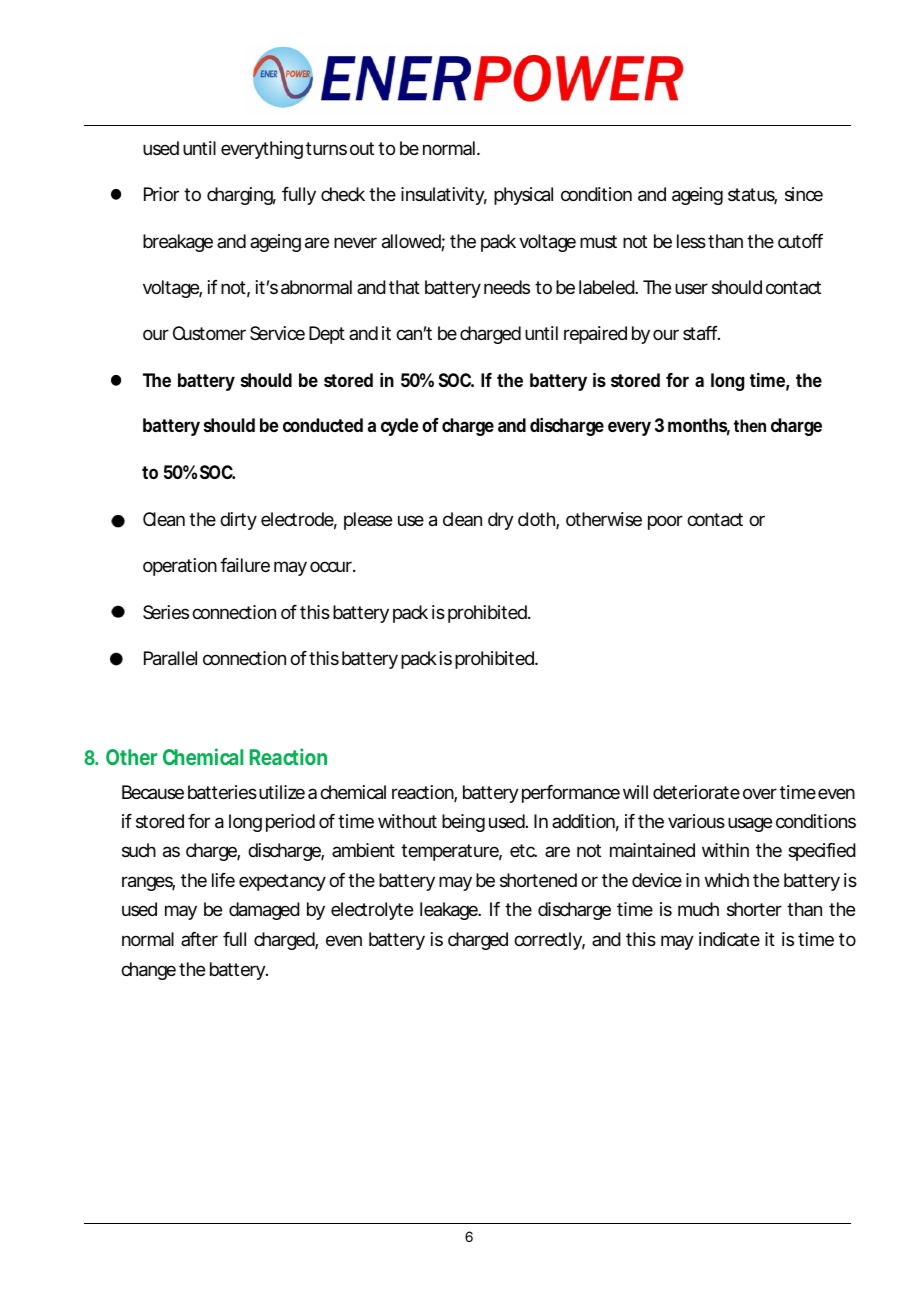 This image has width=924, height=1308. Describe the element at coordinates (199, 939) in the image. I see `after` at that location.
